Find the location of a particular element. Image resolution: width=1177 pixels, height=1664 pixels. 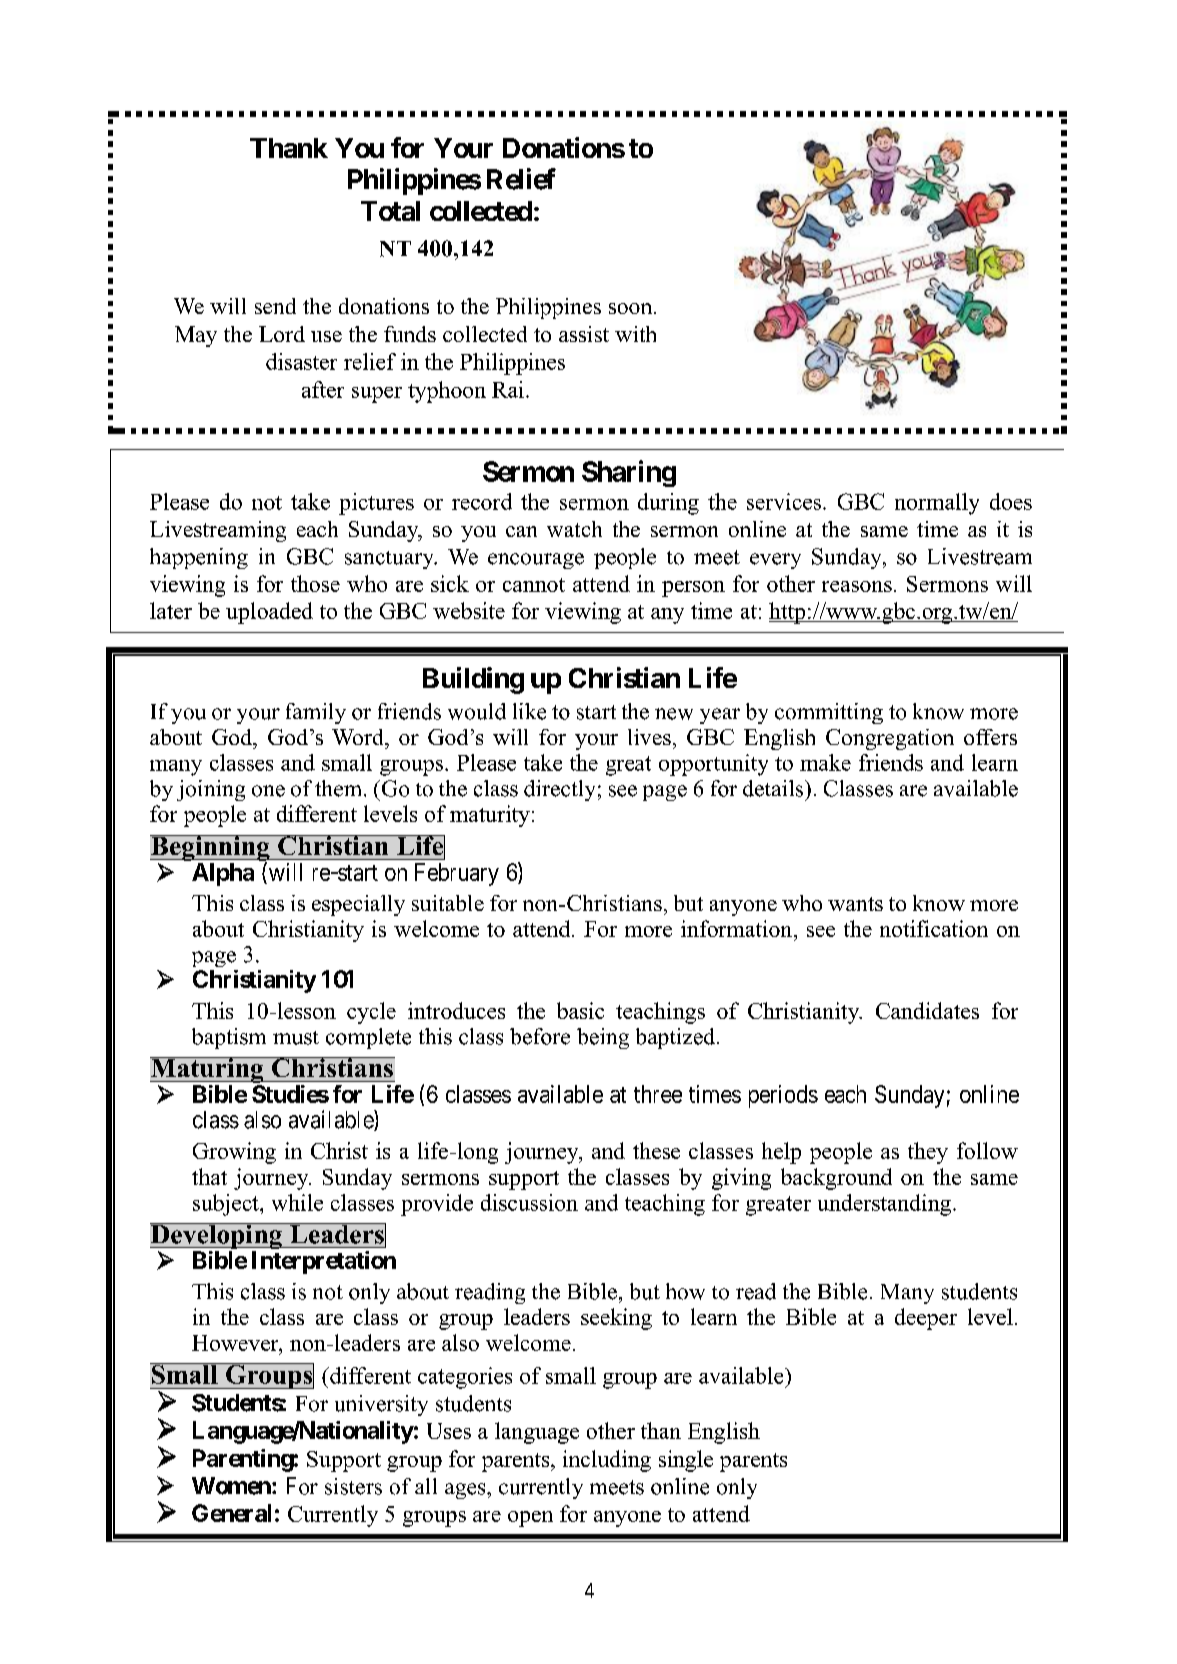

send is located at coordinates (275, 306).
